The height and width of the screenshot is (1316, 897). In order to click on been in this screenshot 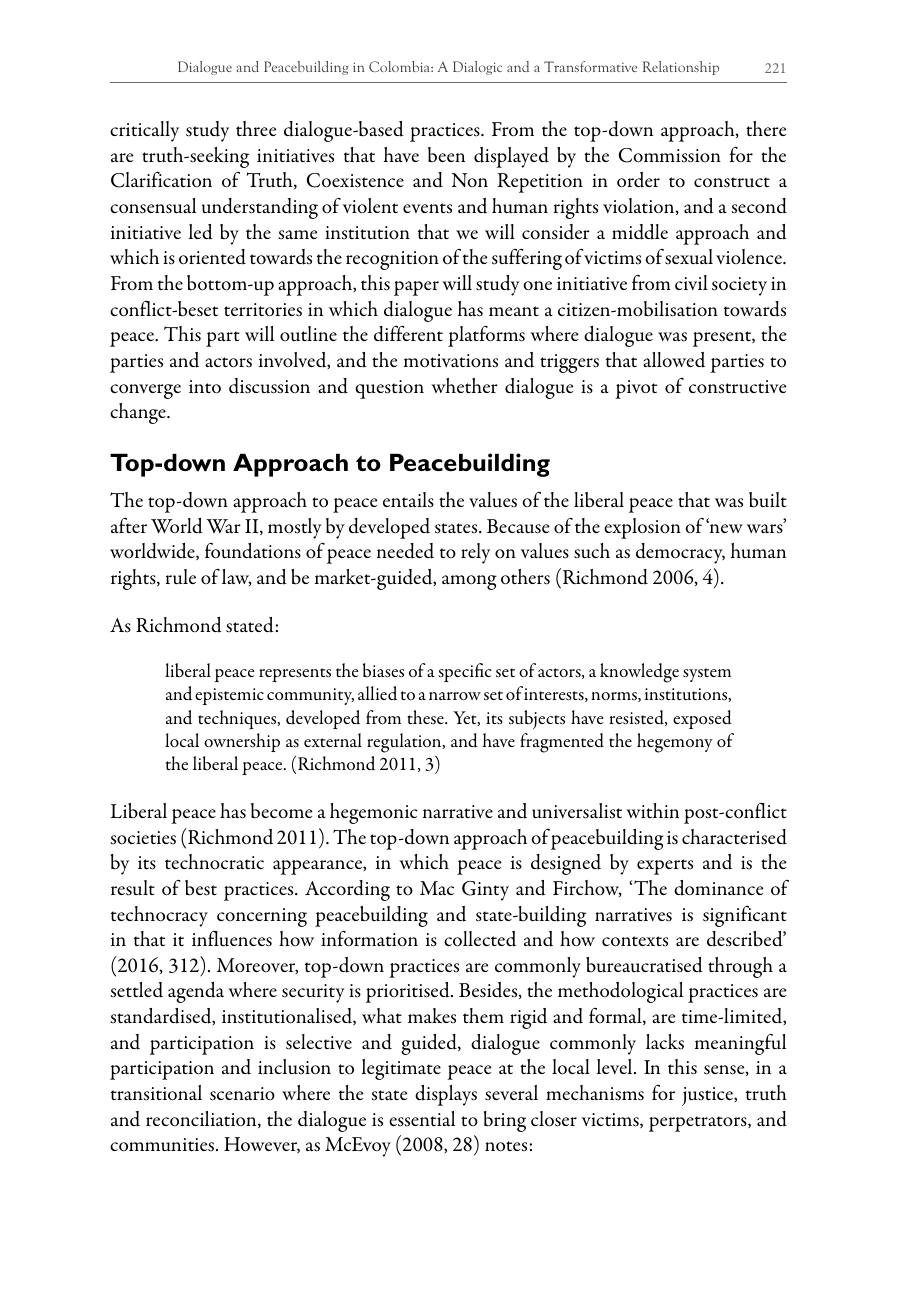, I will do `click(446, 155)`.
